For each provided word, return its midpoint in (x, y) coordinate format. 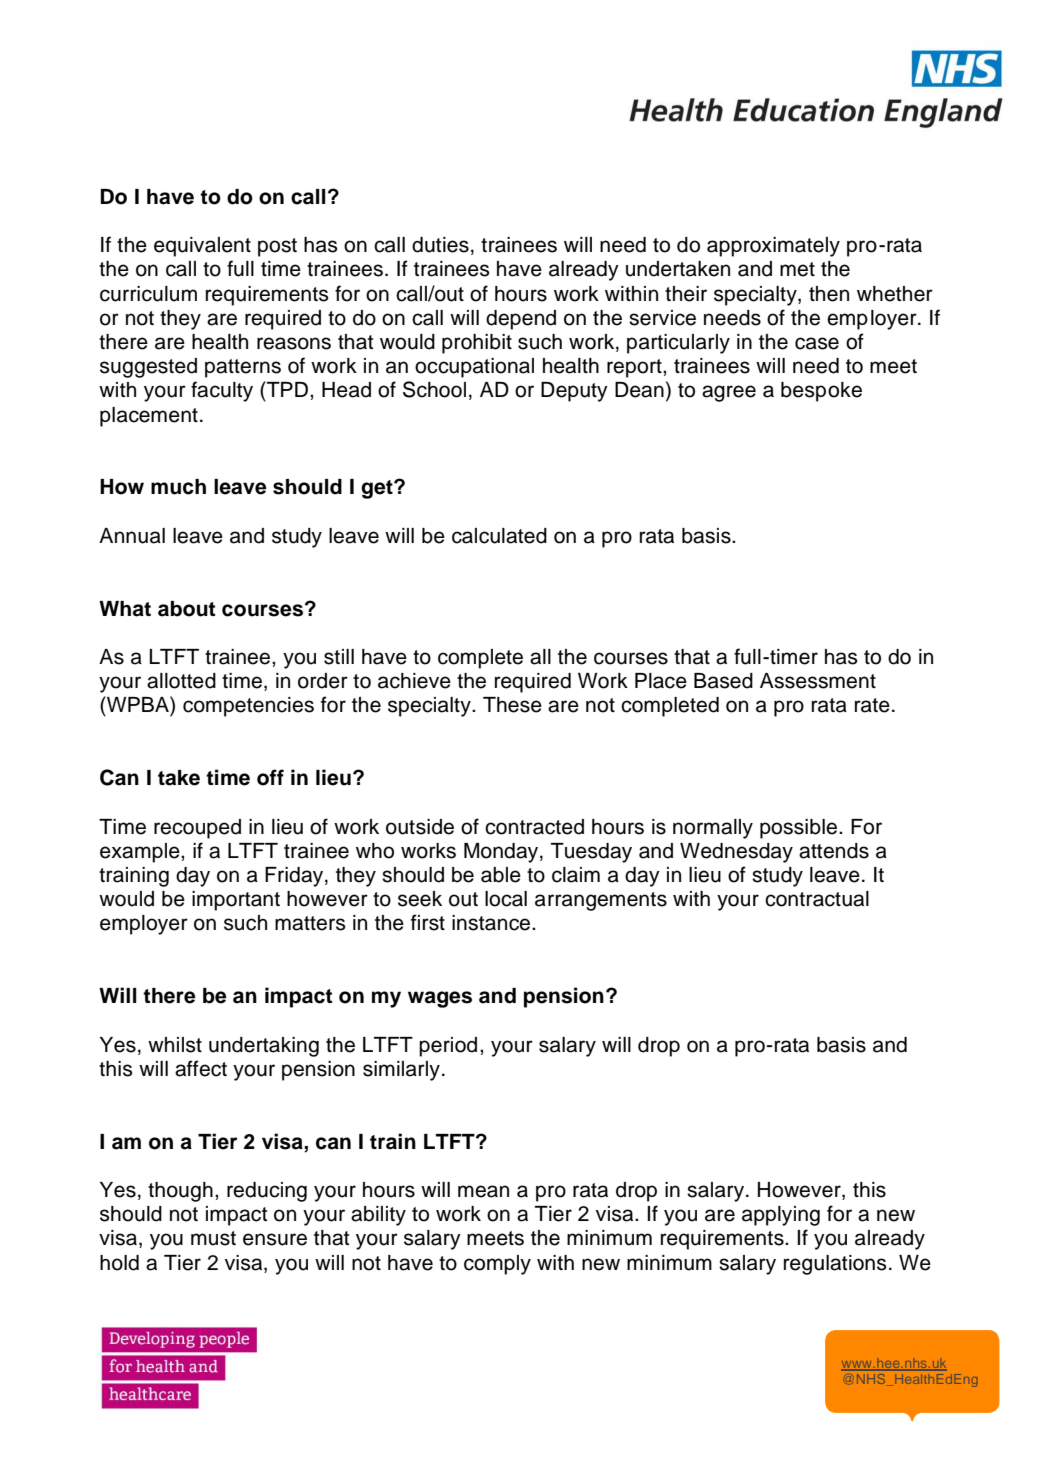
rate (872, 705)
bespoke (821, 392)
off (270, 777)
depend (521, 320)
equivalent (202, 247)
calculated (499, 536)
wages (440, 999)
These (512, 705)
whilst (175, 1045)
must (213, 1238)
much (178, 487)
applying (781, 1216)
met (797, 269)
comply (497, 1265)
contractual (817, 899)
